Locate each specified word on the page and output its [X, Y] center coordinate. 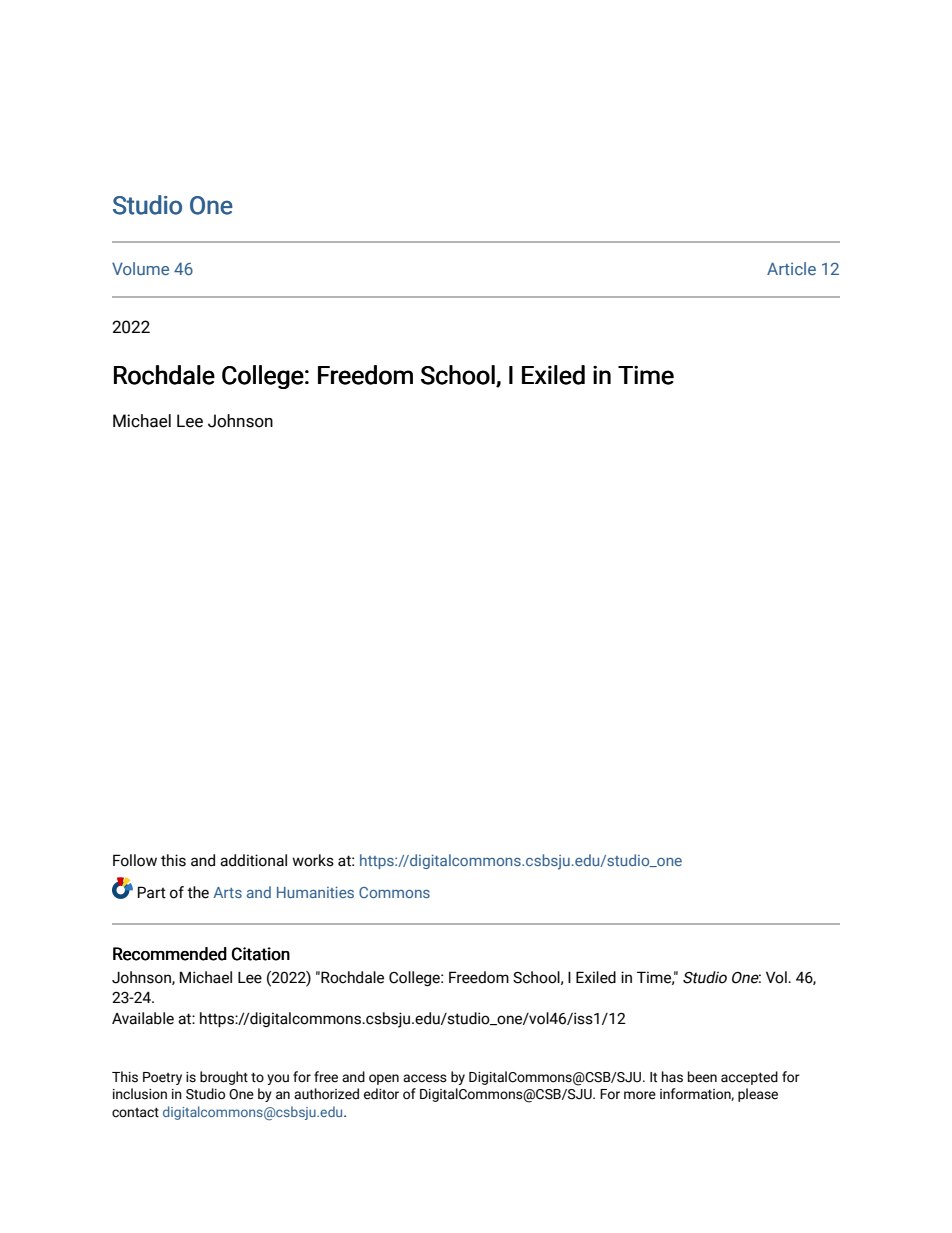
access [425, 1078]
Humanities [315, 892]
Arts [227, 892]
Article [791, 268]
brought [224, 1078]
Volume [140, 268]
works [313, 860]
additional [253, 860]
